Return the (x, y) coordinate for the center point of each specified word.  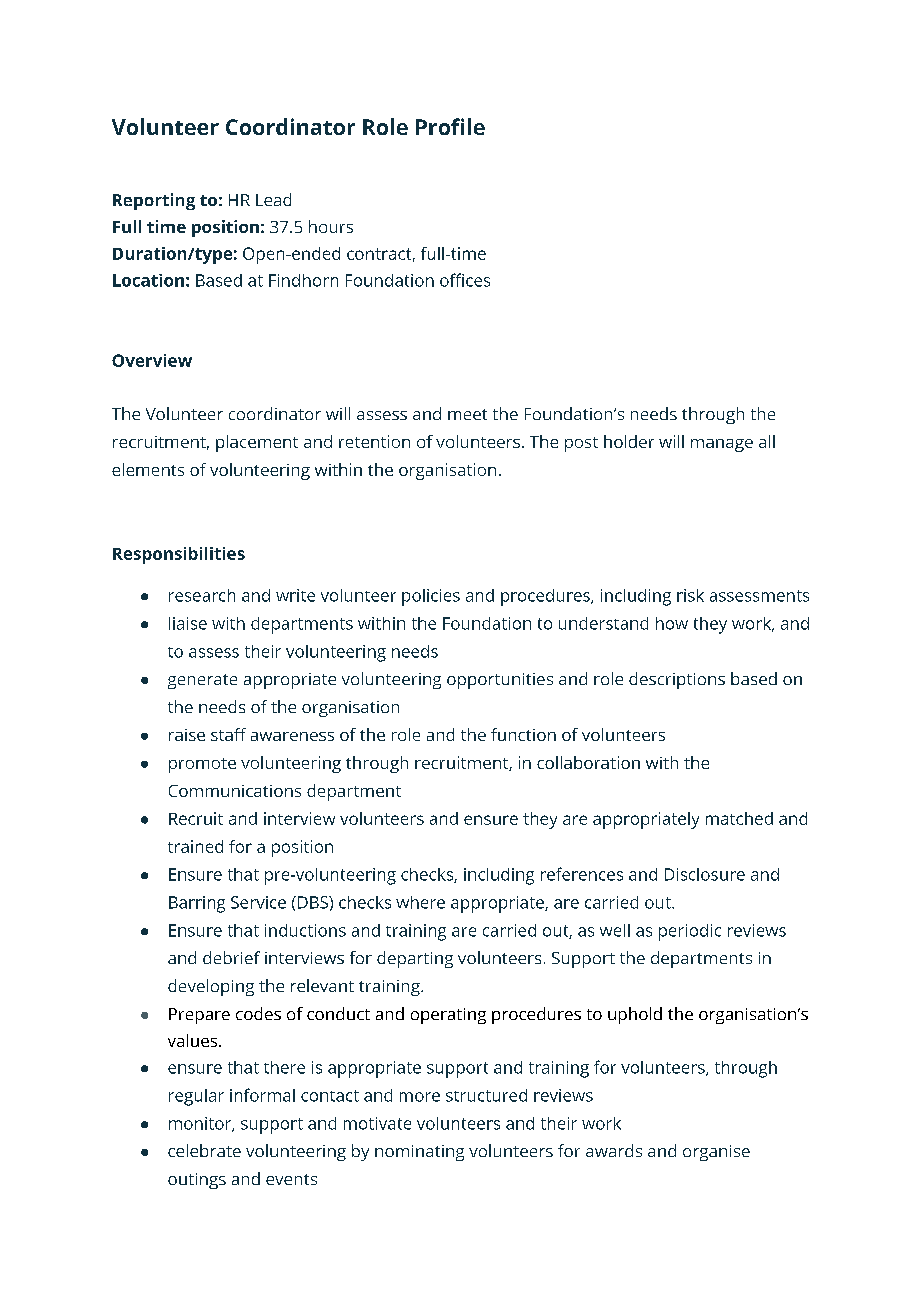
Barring (197, 904)
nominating (419, 1153)
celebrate (204, 1150)
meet (467, 414)
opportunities (500, 681)
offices (465, 280)
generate (202, 681)
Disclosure (705, 874)
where (420, 902)
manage (722, 445)
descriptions (677, 680)
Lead (273, 199)
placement (257, 443)
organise (716, 1153)
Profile (450, 126)
